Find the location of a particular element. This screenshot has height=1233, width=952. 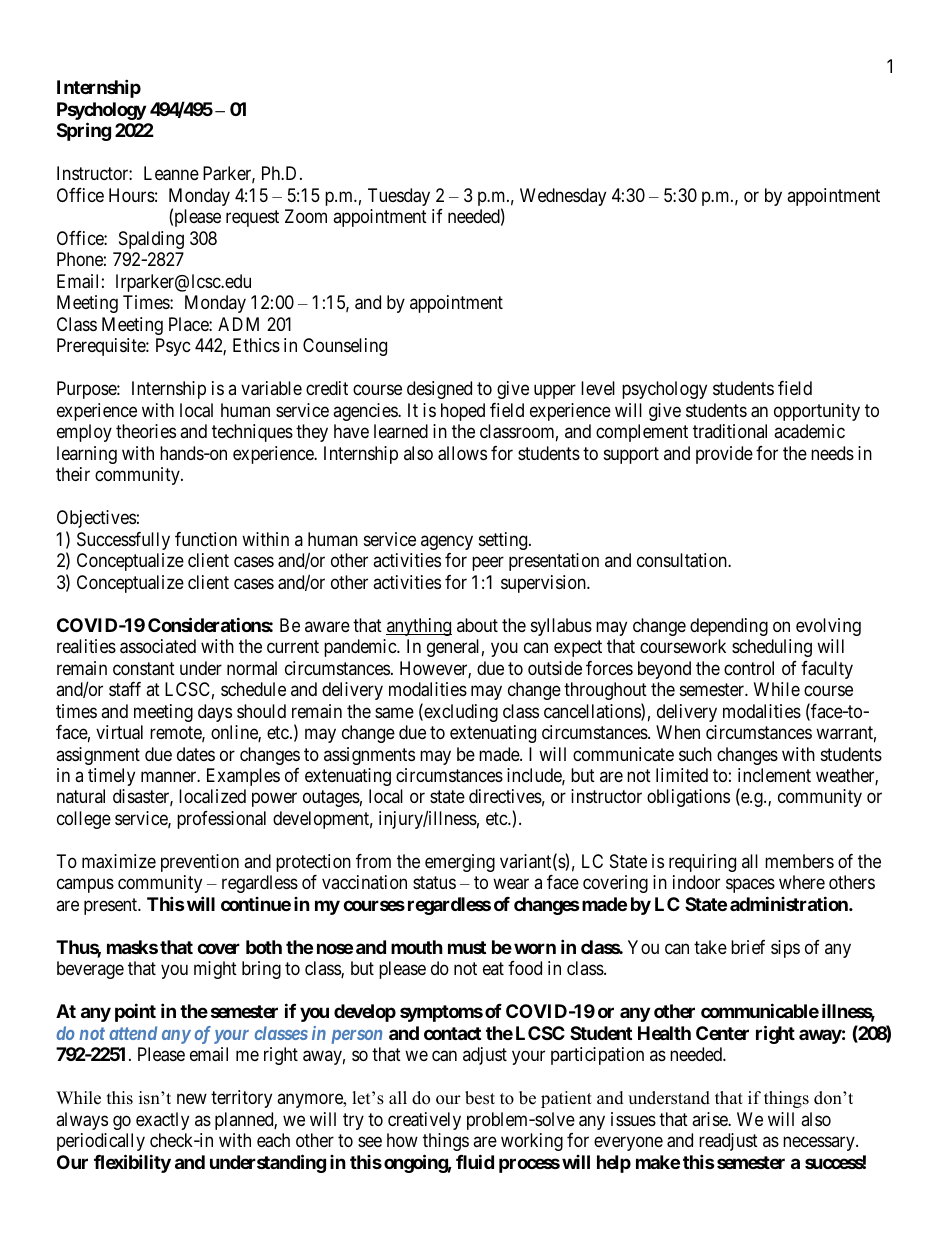

emerging is located at coordinates (460, 863).
